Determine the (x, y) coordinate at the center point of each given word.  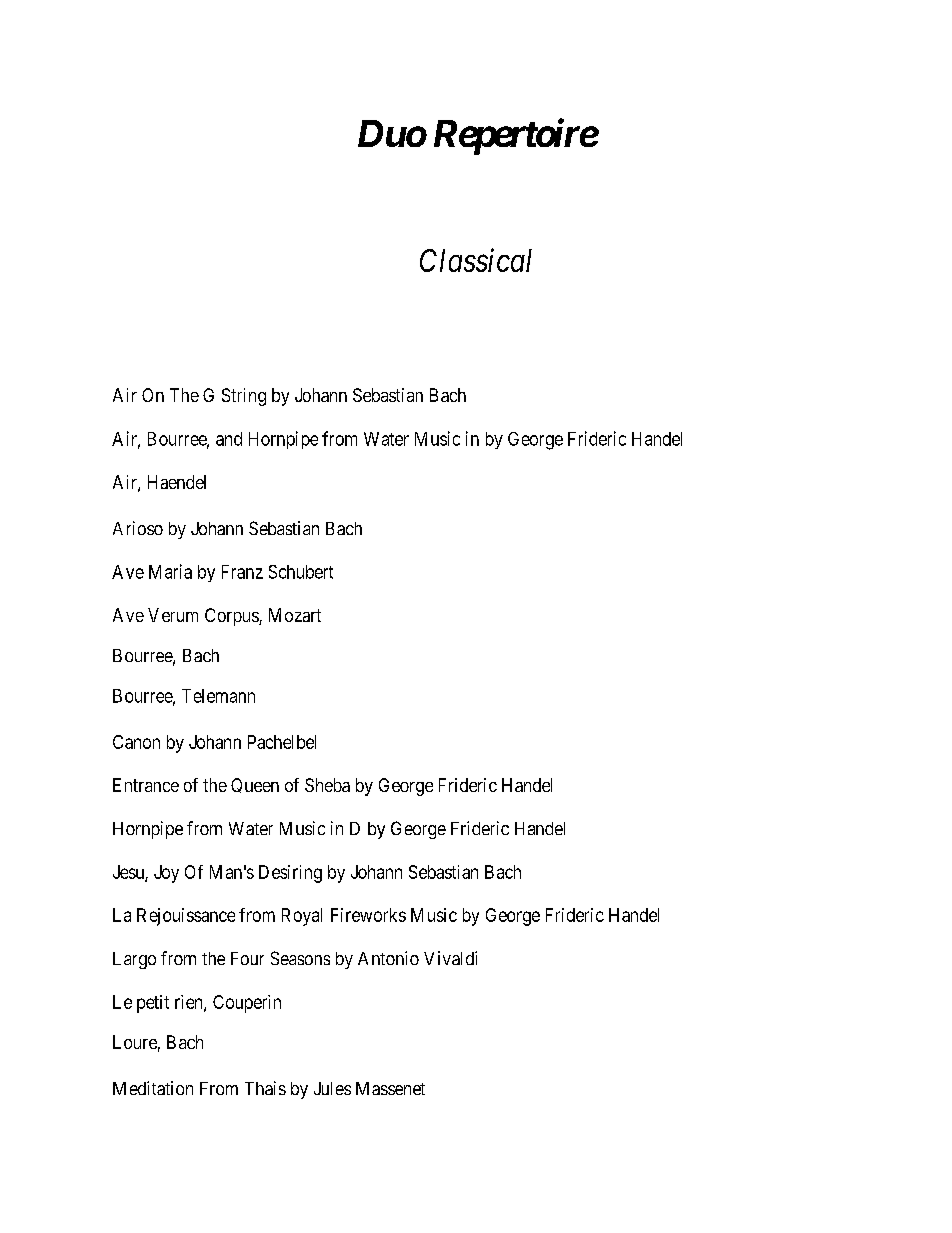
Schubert (301, 572)
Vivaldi (450, 958)
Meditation (153, 1088)
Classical (476, 260)
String (244, 397)
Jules (332, 1088)
